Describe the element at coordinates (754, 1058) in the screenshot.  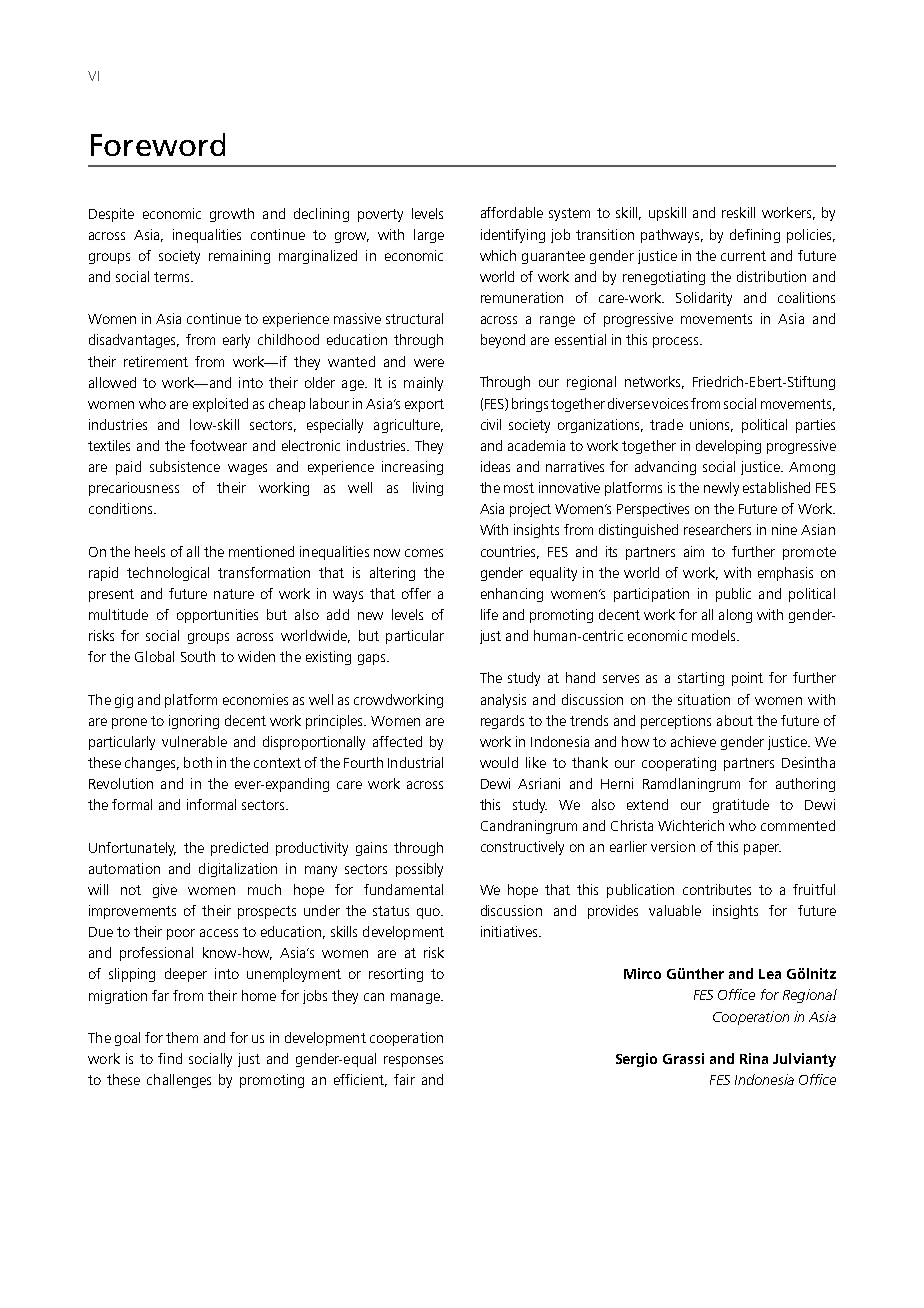
I see `Rina` at that location.
